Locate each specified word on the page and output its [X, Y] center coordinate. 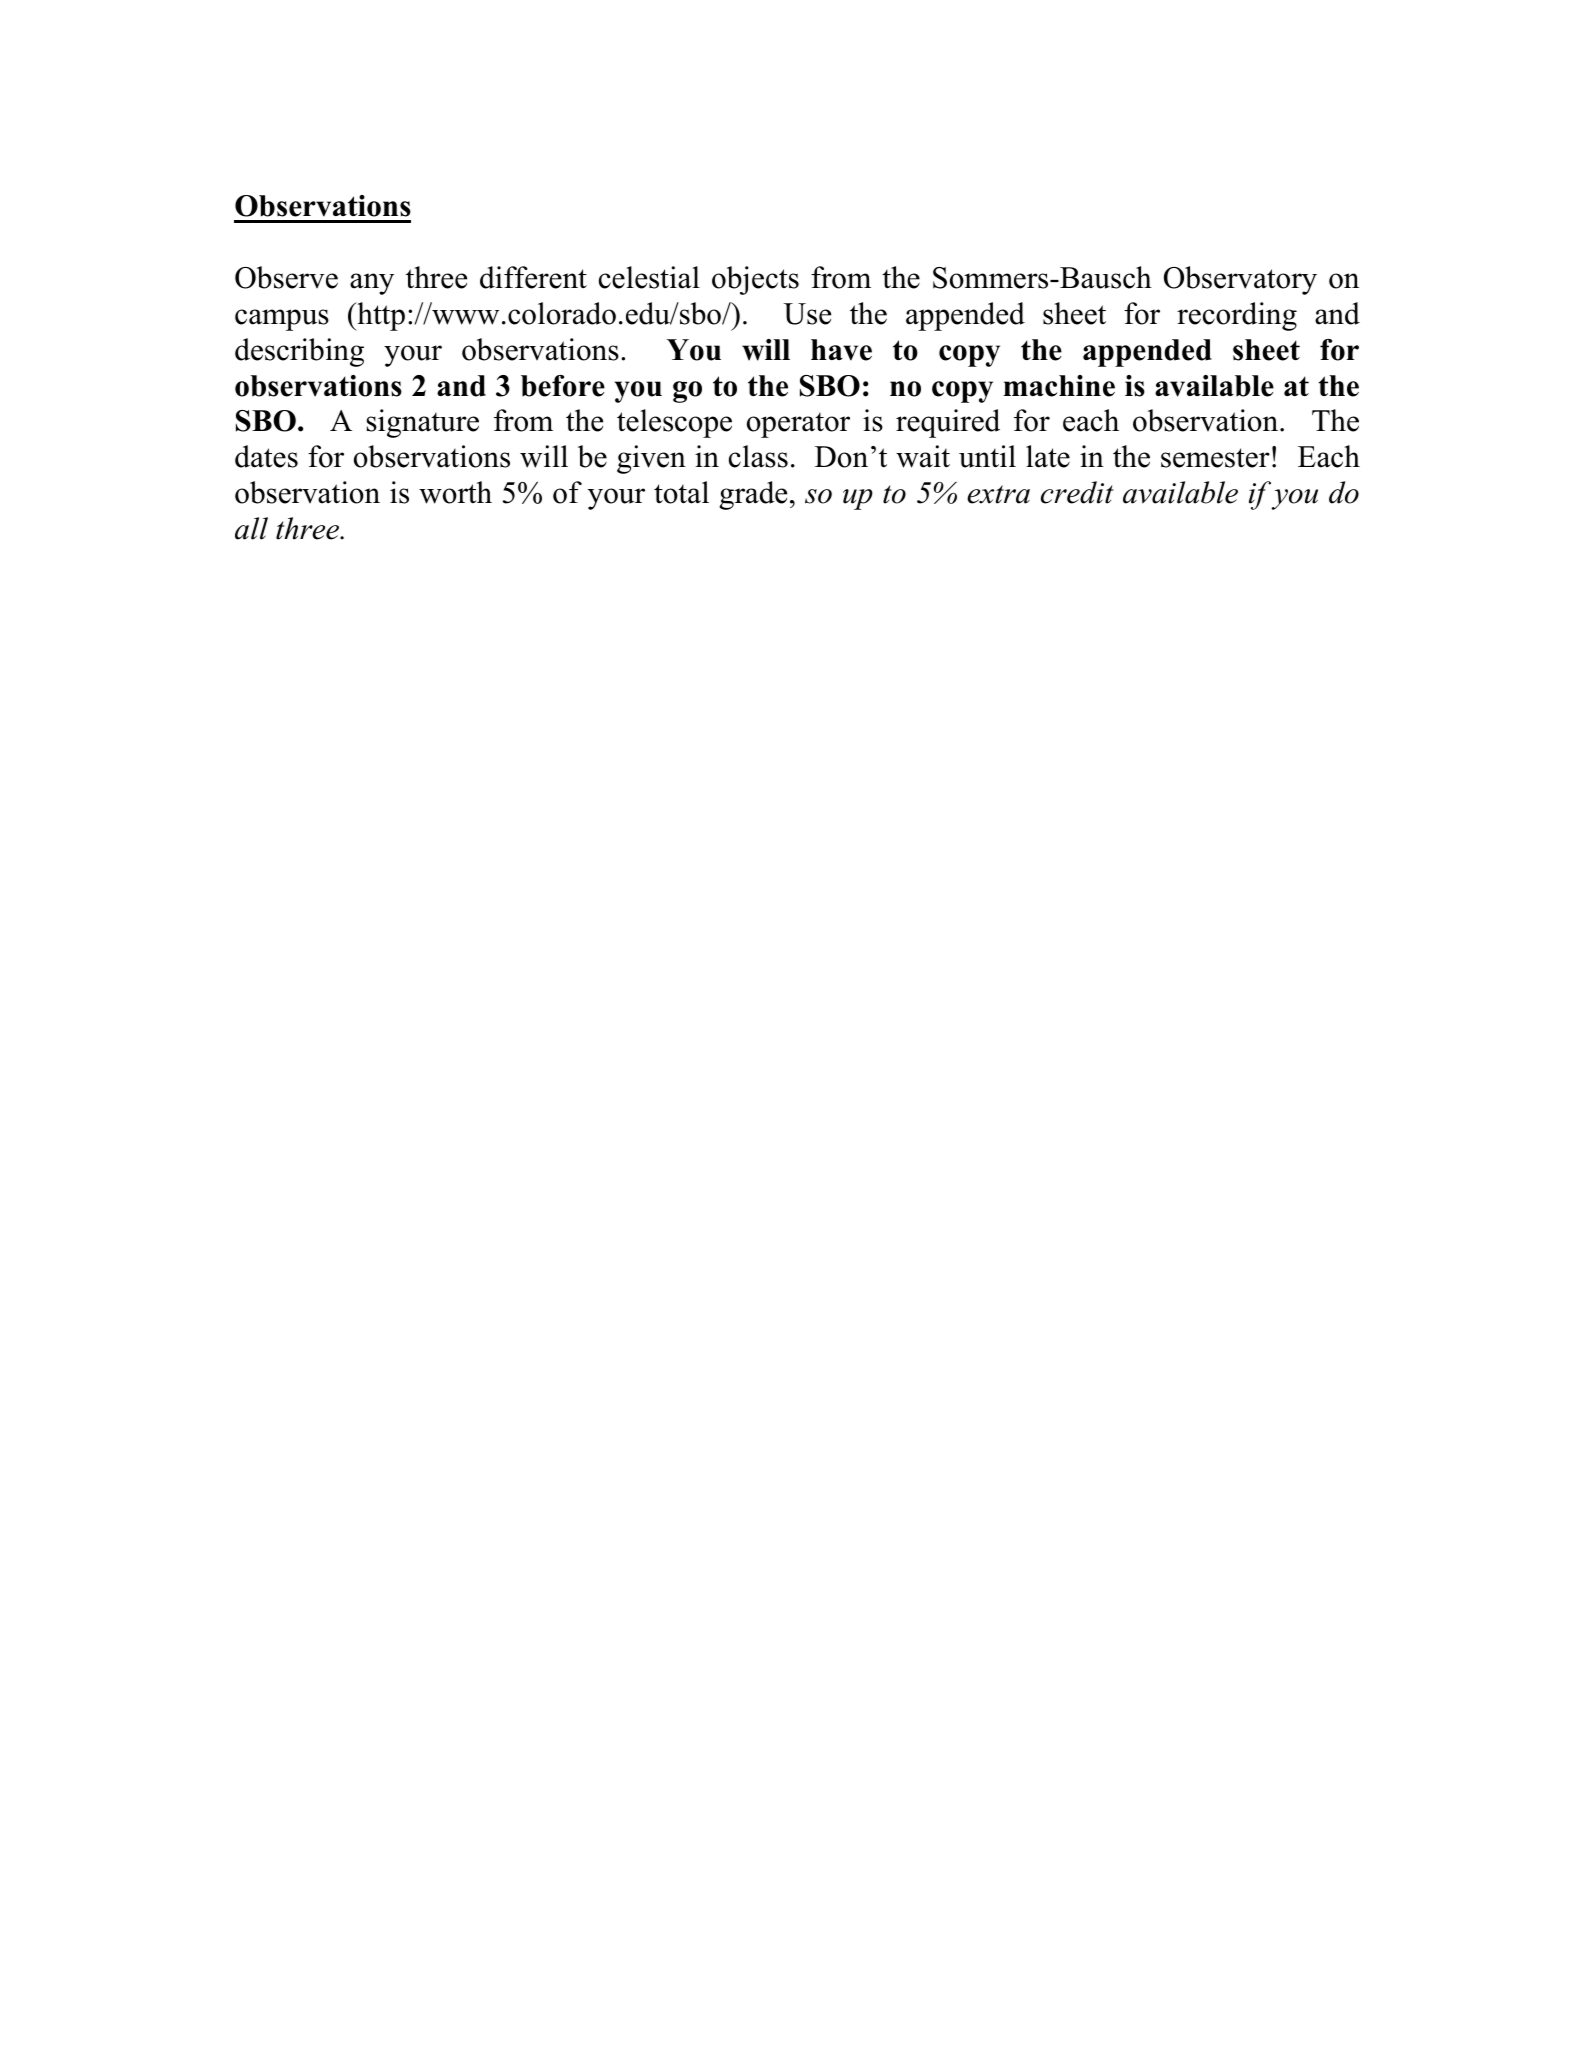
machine [1059, 386]
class [758, 456]
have [841, 350]
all [251, 528]
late [1048, 456]
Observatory [1240, 280]
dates [266, 456]
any [372, 284]
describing [299, 352]
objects [755, 280]
